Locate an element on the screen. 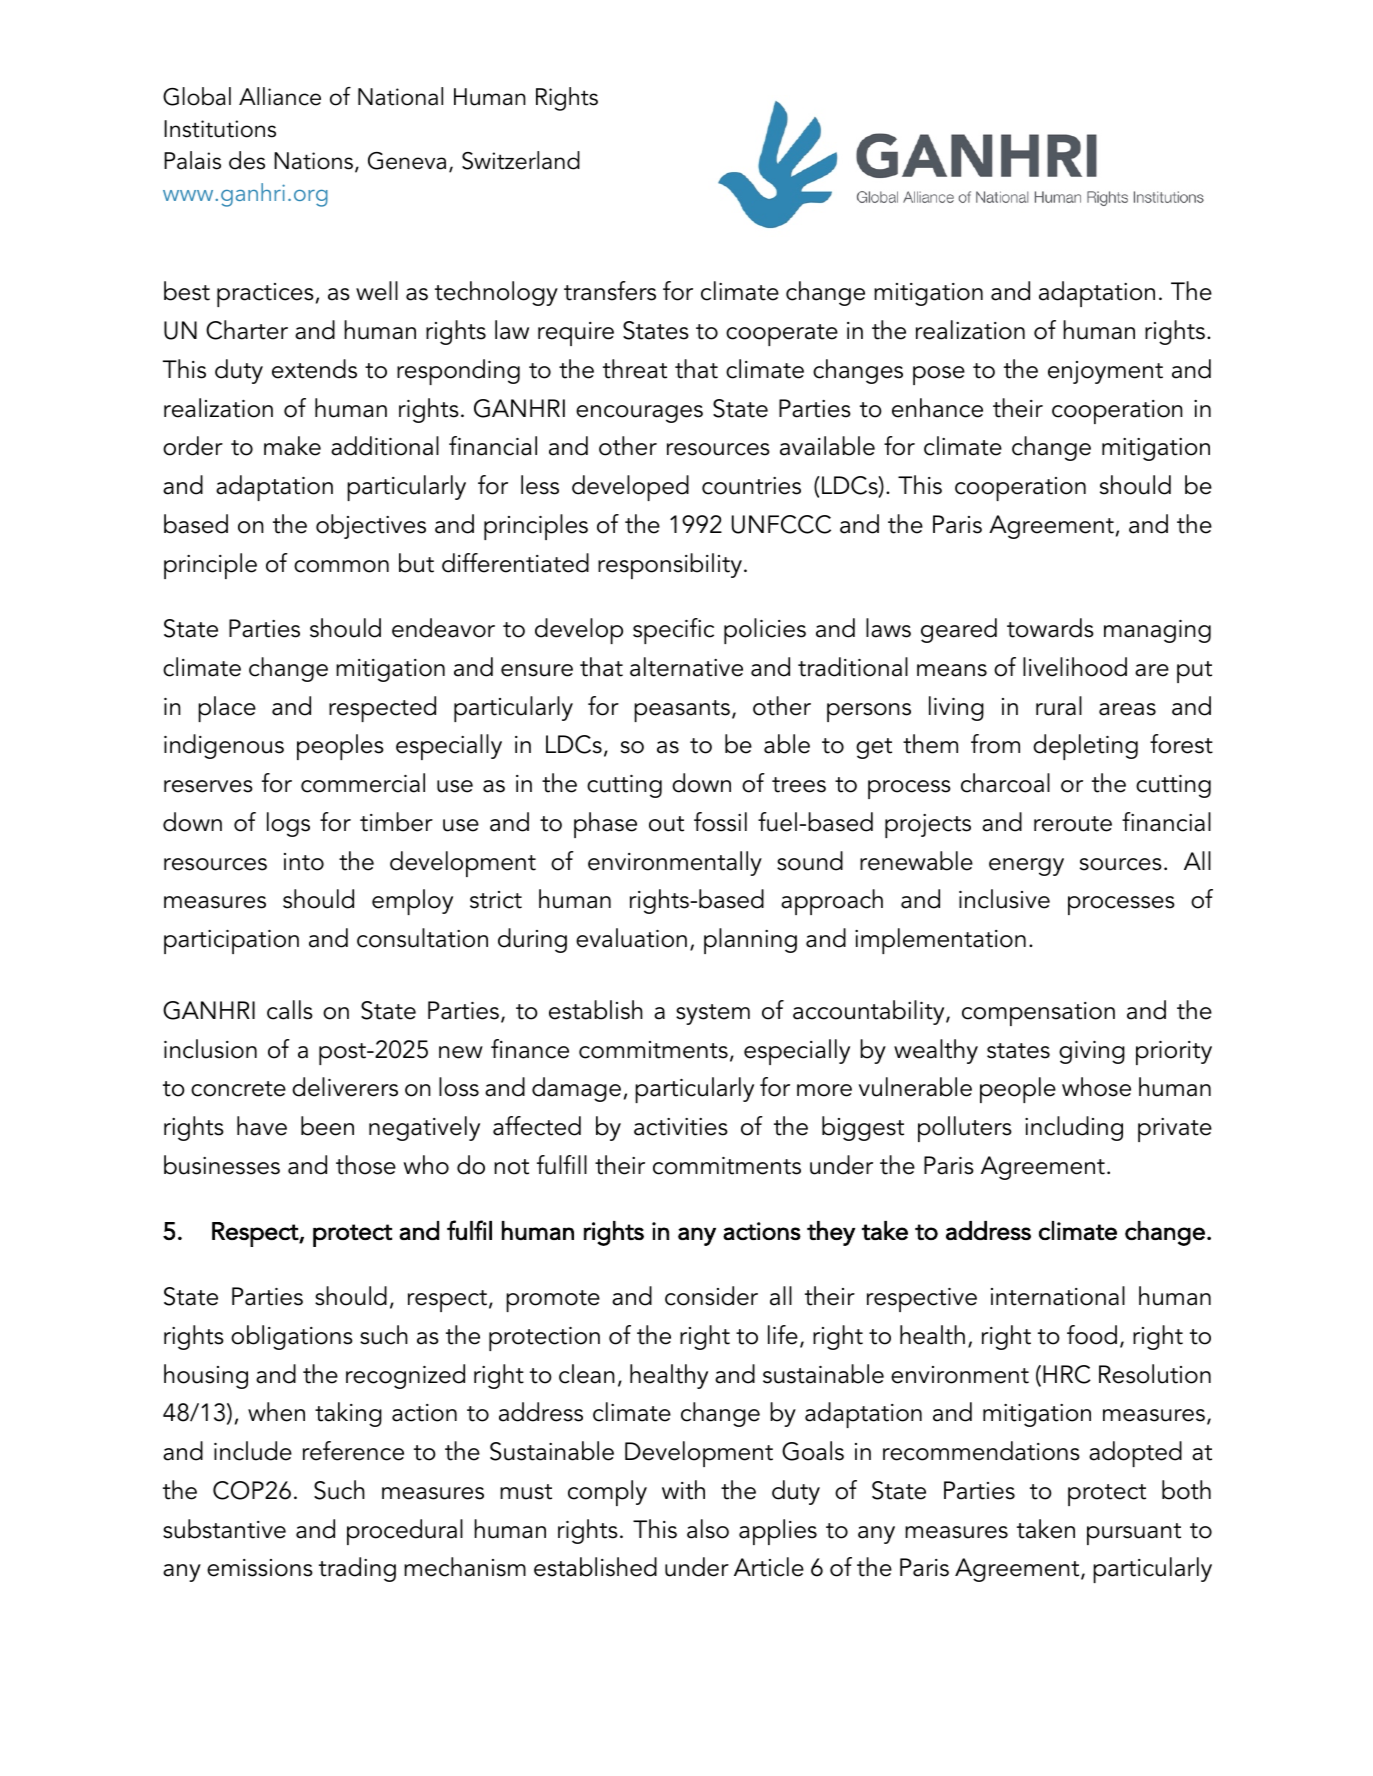  phase is located at coordinates (605, 825).
